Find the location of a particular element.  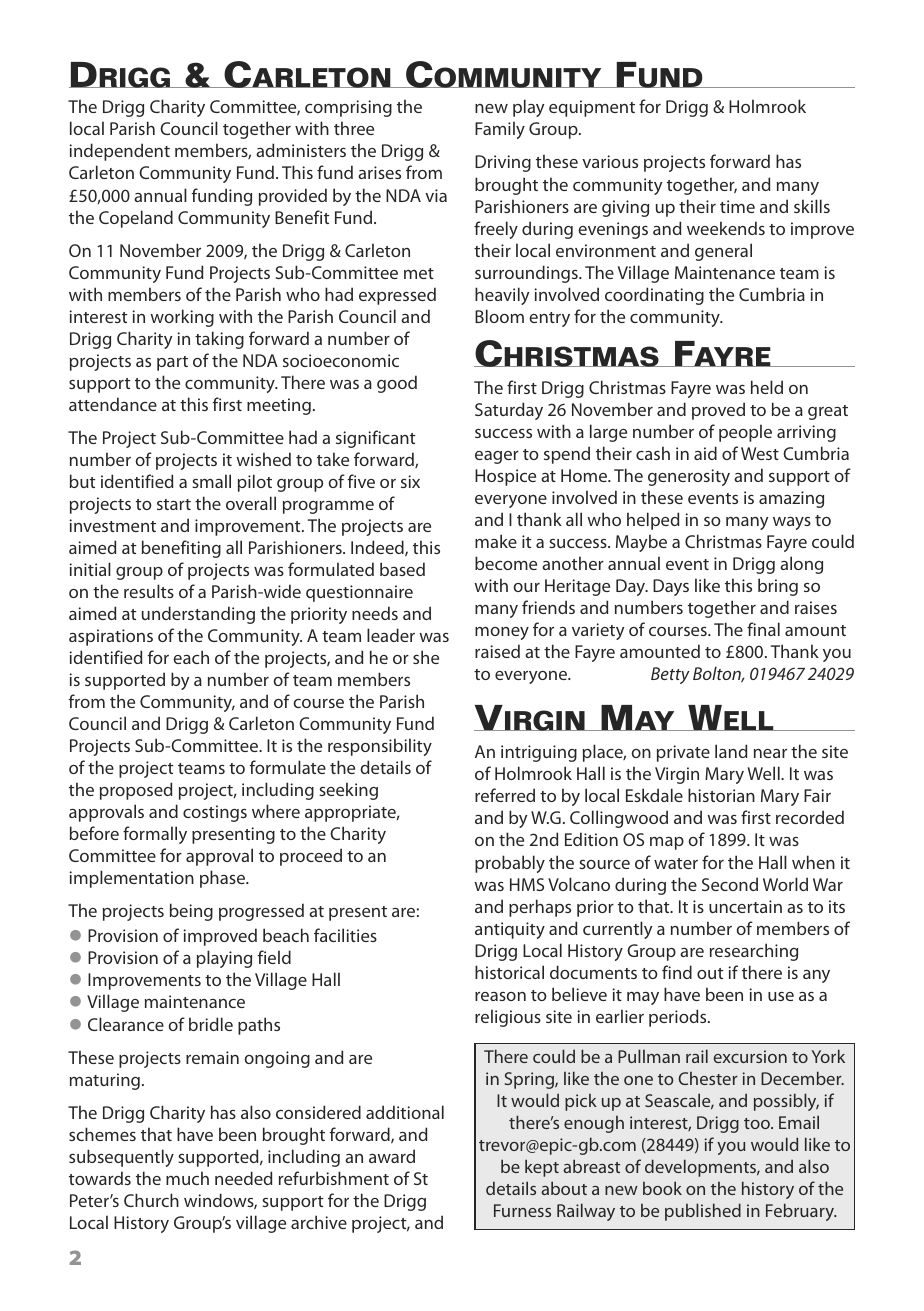

part is located at coordinates (172, 363).
